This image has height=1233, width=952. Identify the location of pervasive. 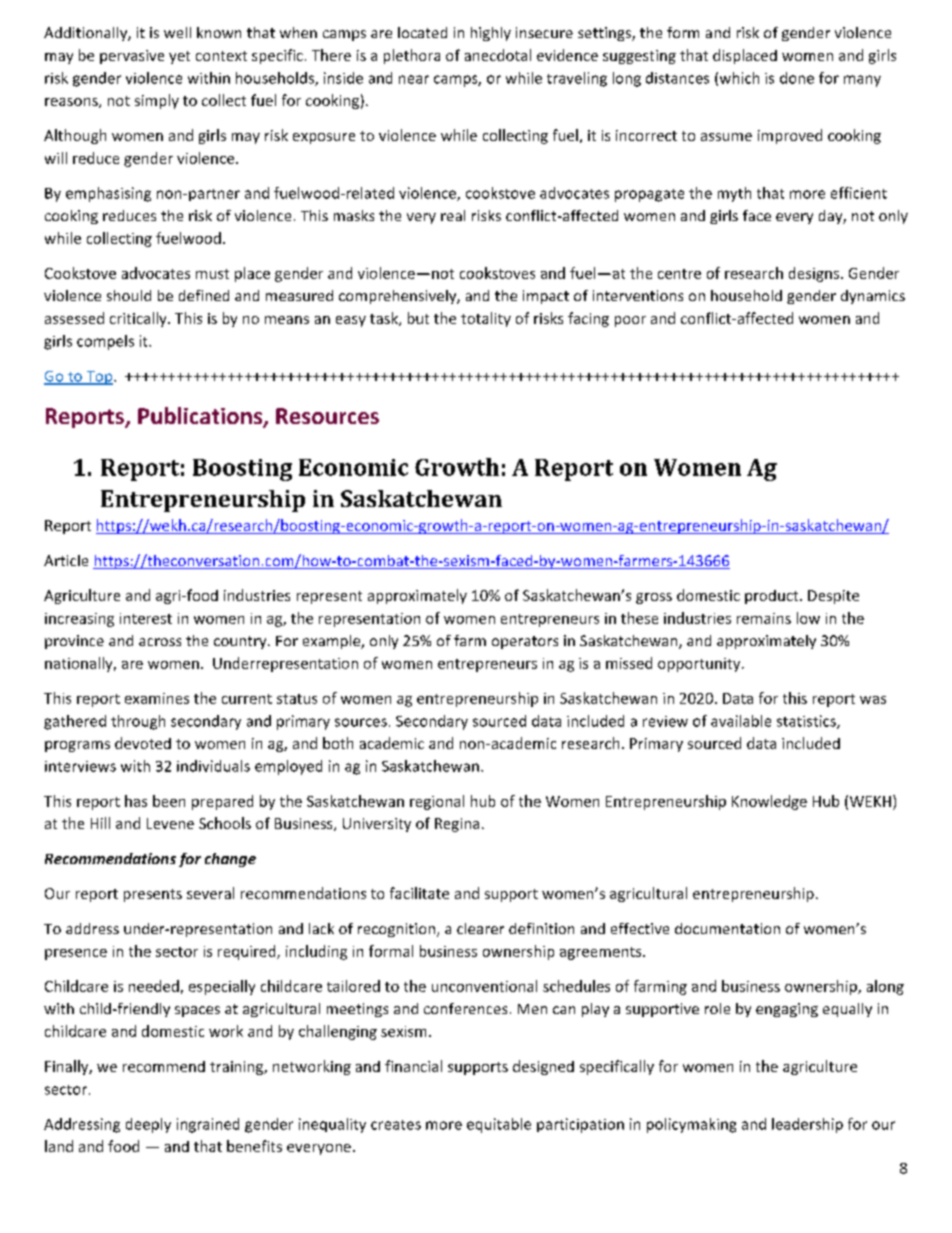
(132, 57).
